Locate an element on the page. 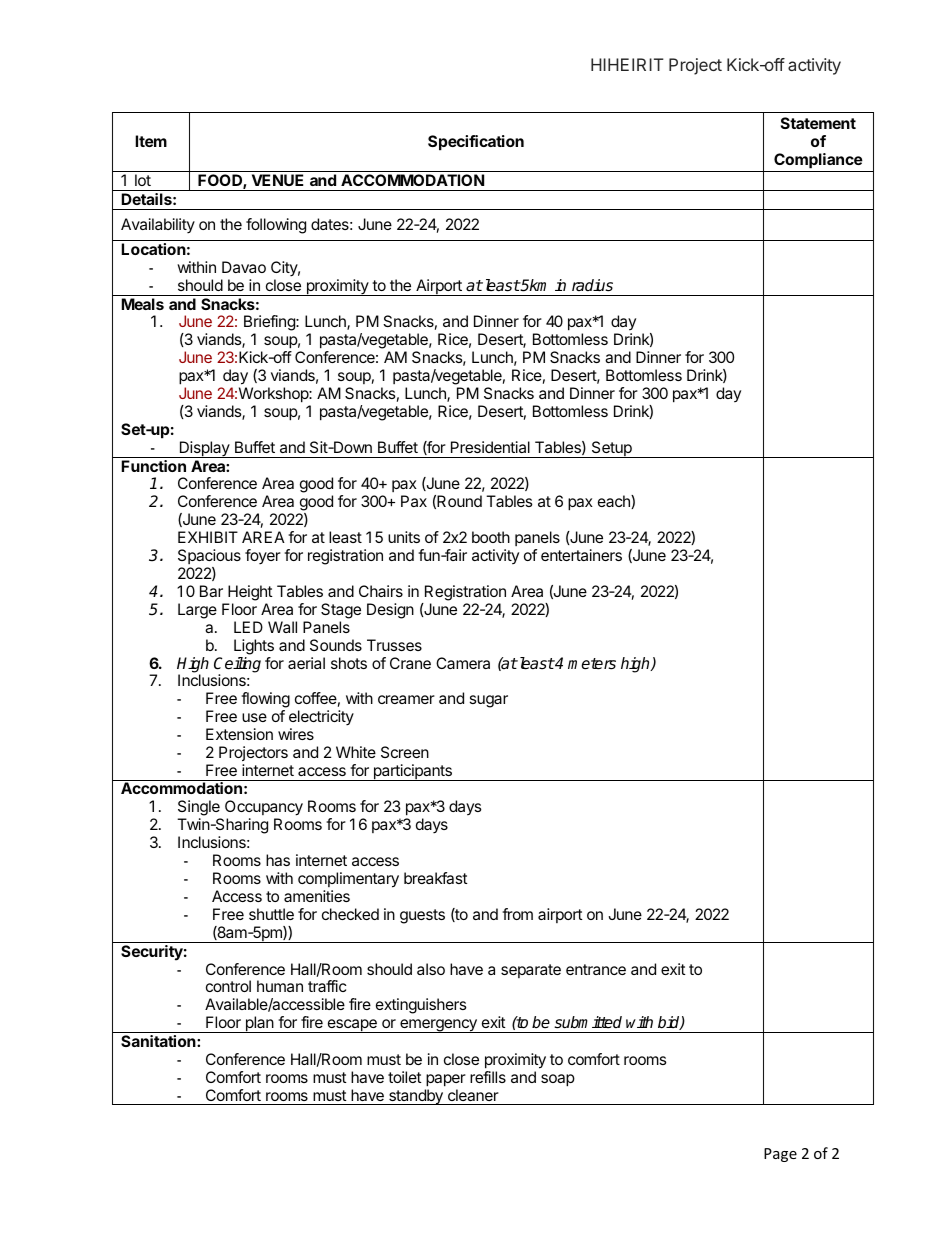  entrance is located at coordinates (596, 969).
